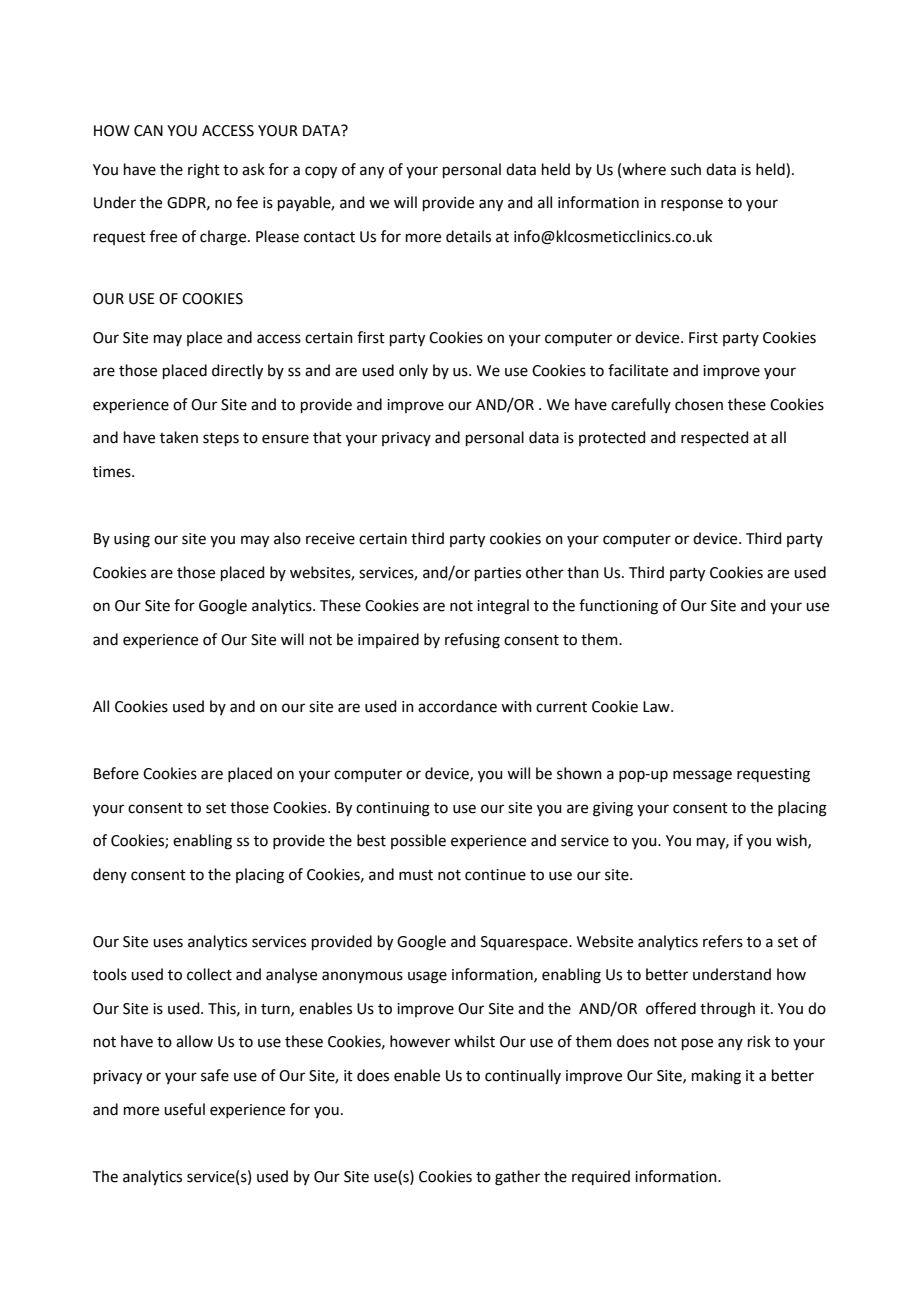 Image resolution: width=924 pixels, height=1308 pixels. I want to click on such, so click(686, 169).
